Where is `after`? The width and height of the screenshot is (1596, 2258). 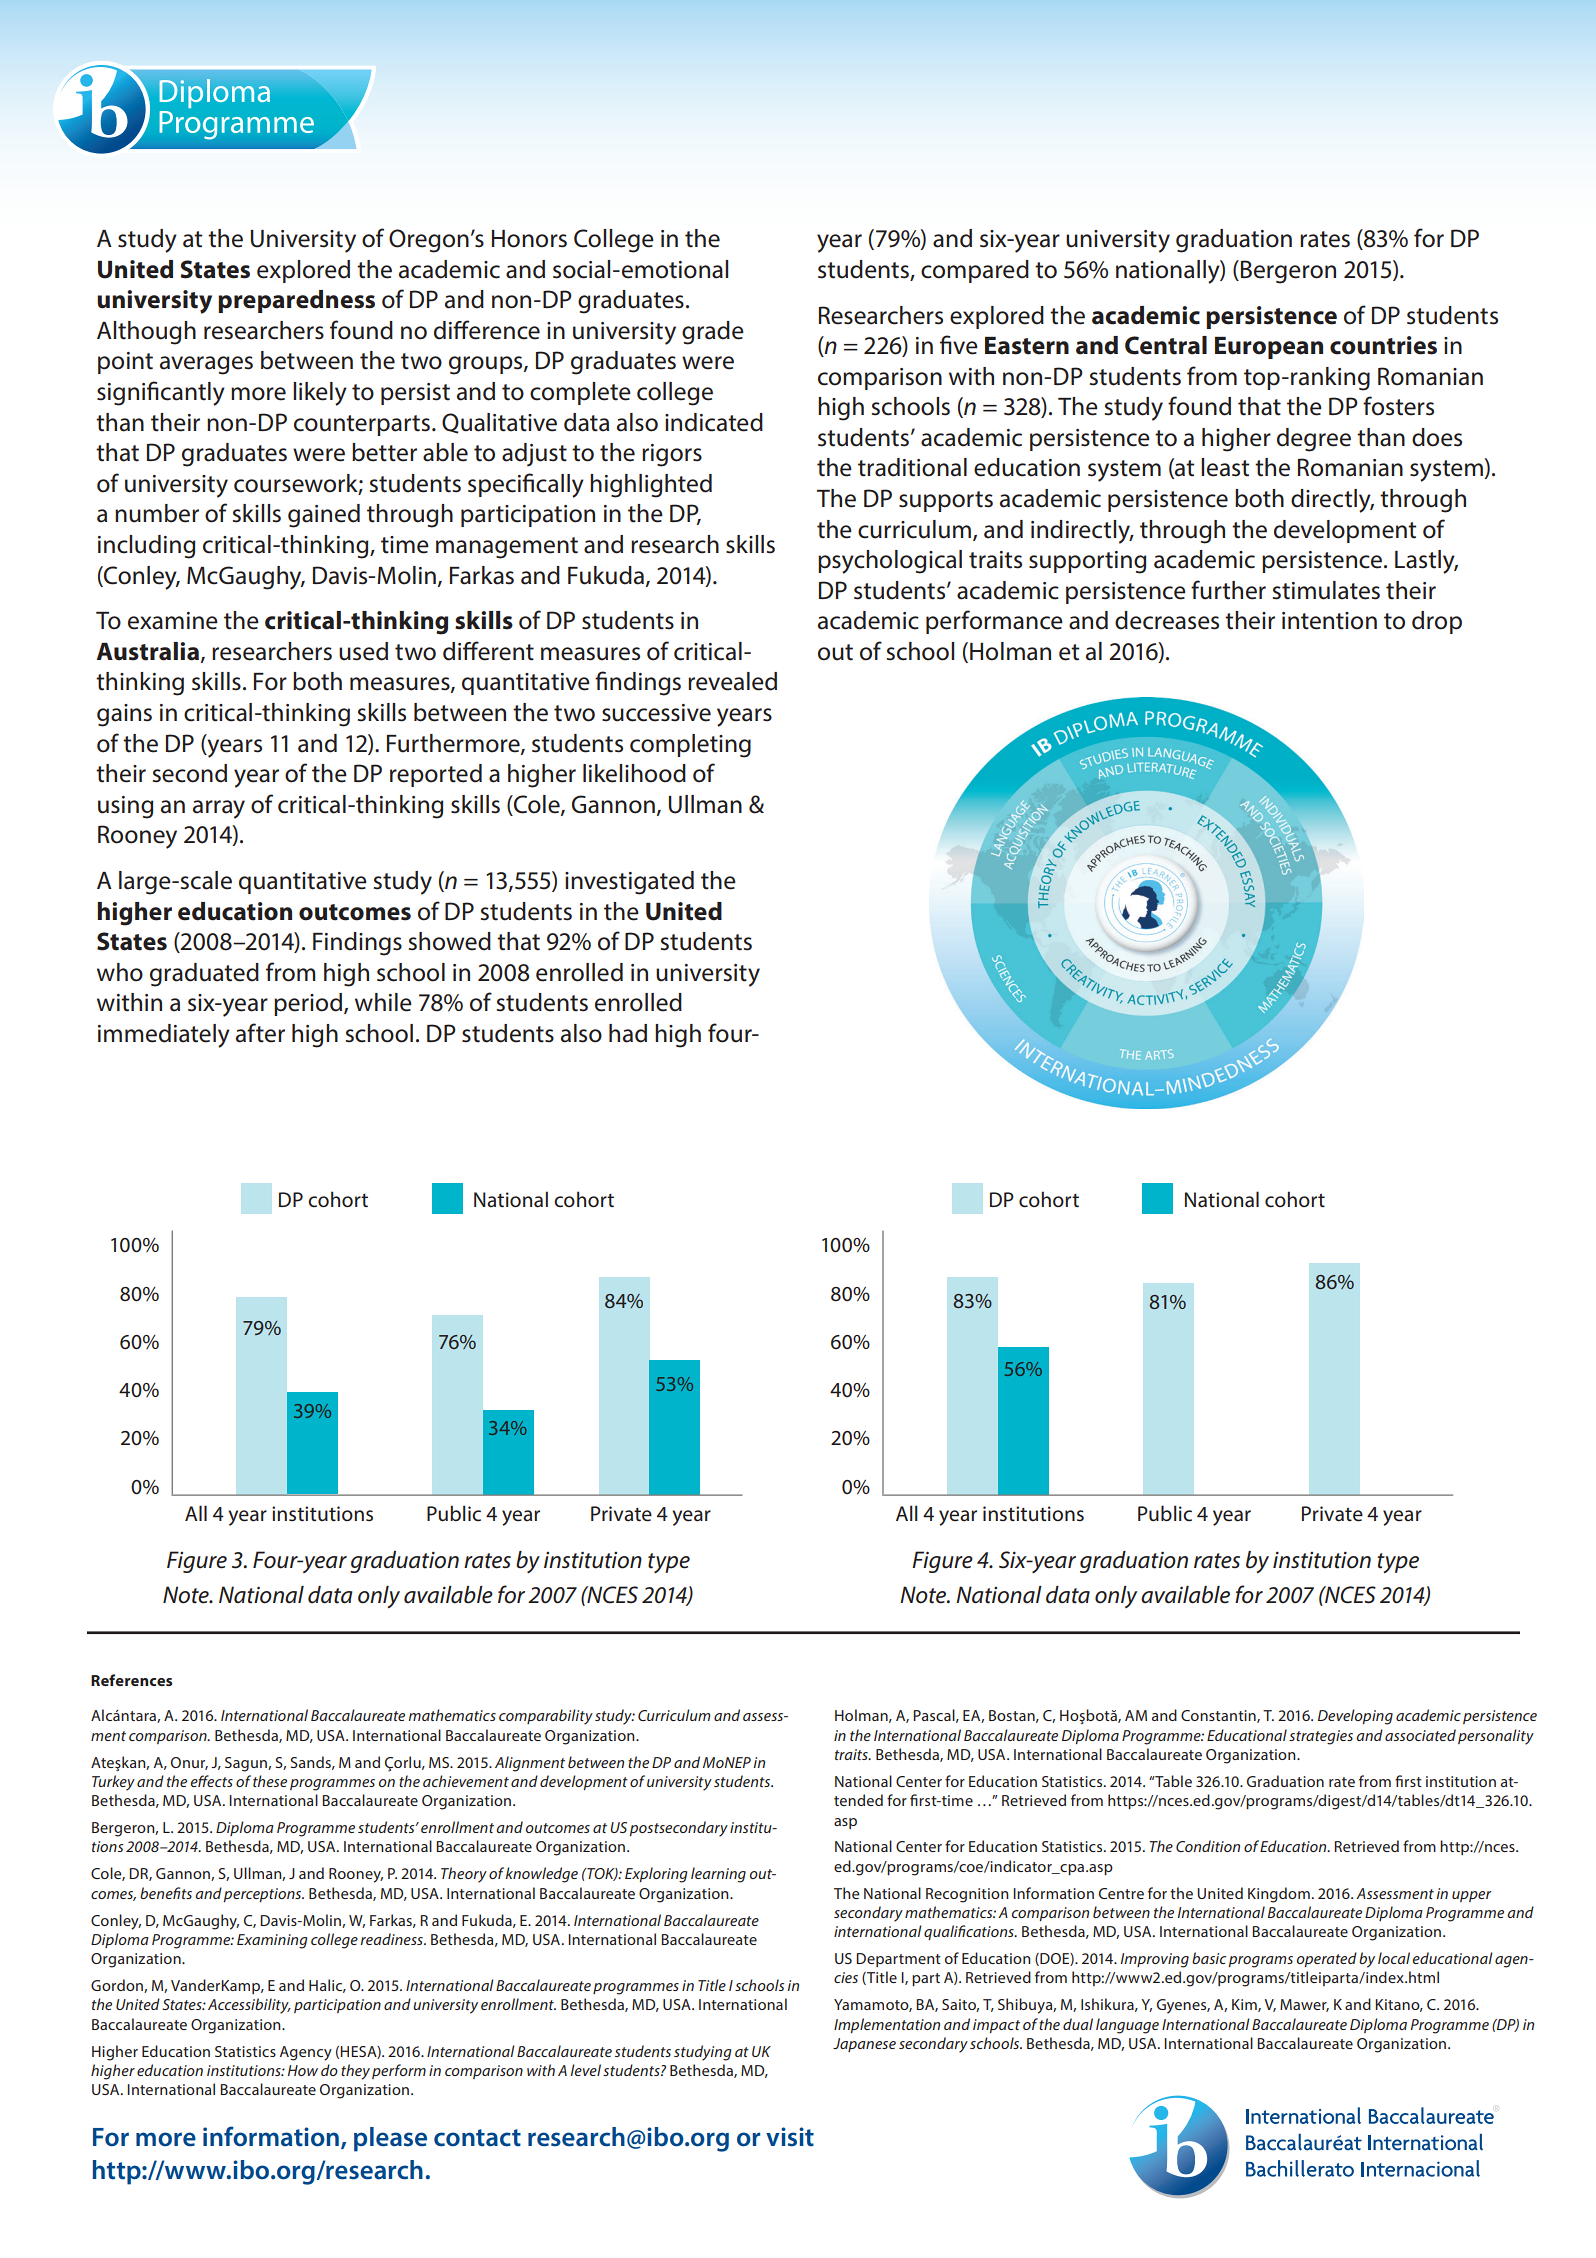 after is located at coordinates (260, 1033).
